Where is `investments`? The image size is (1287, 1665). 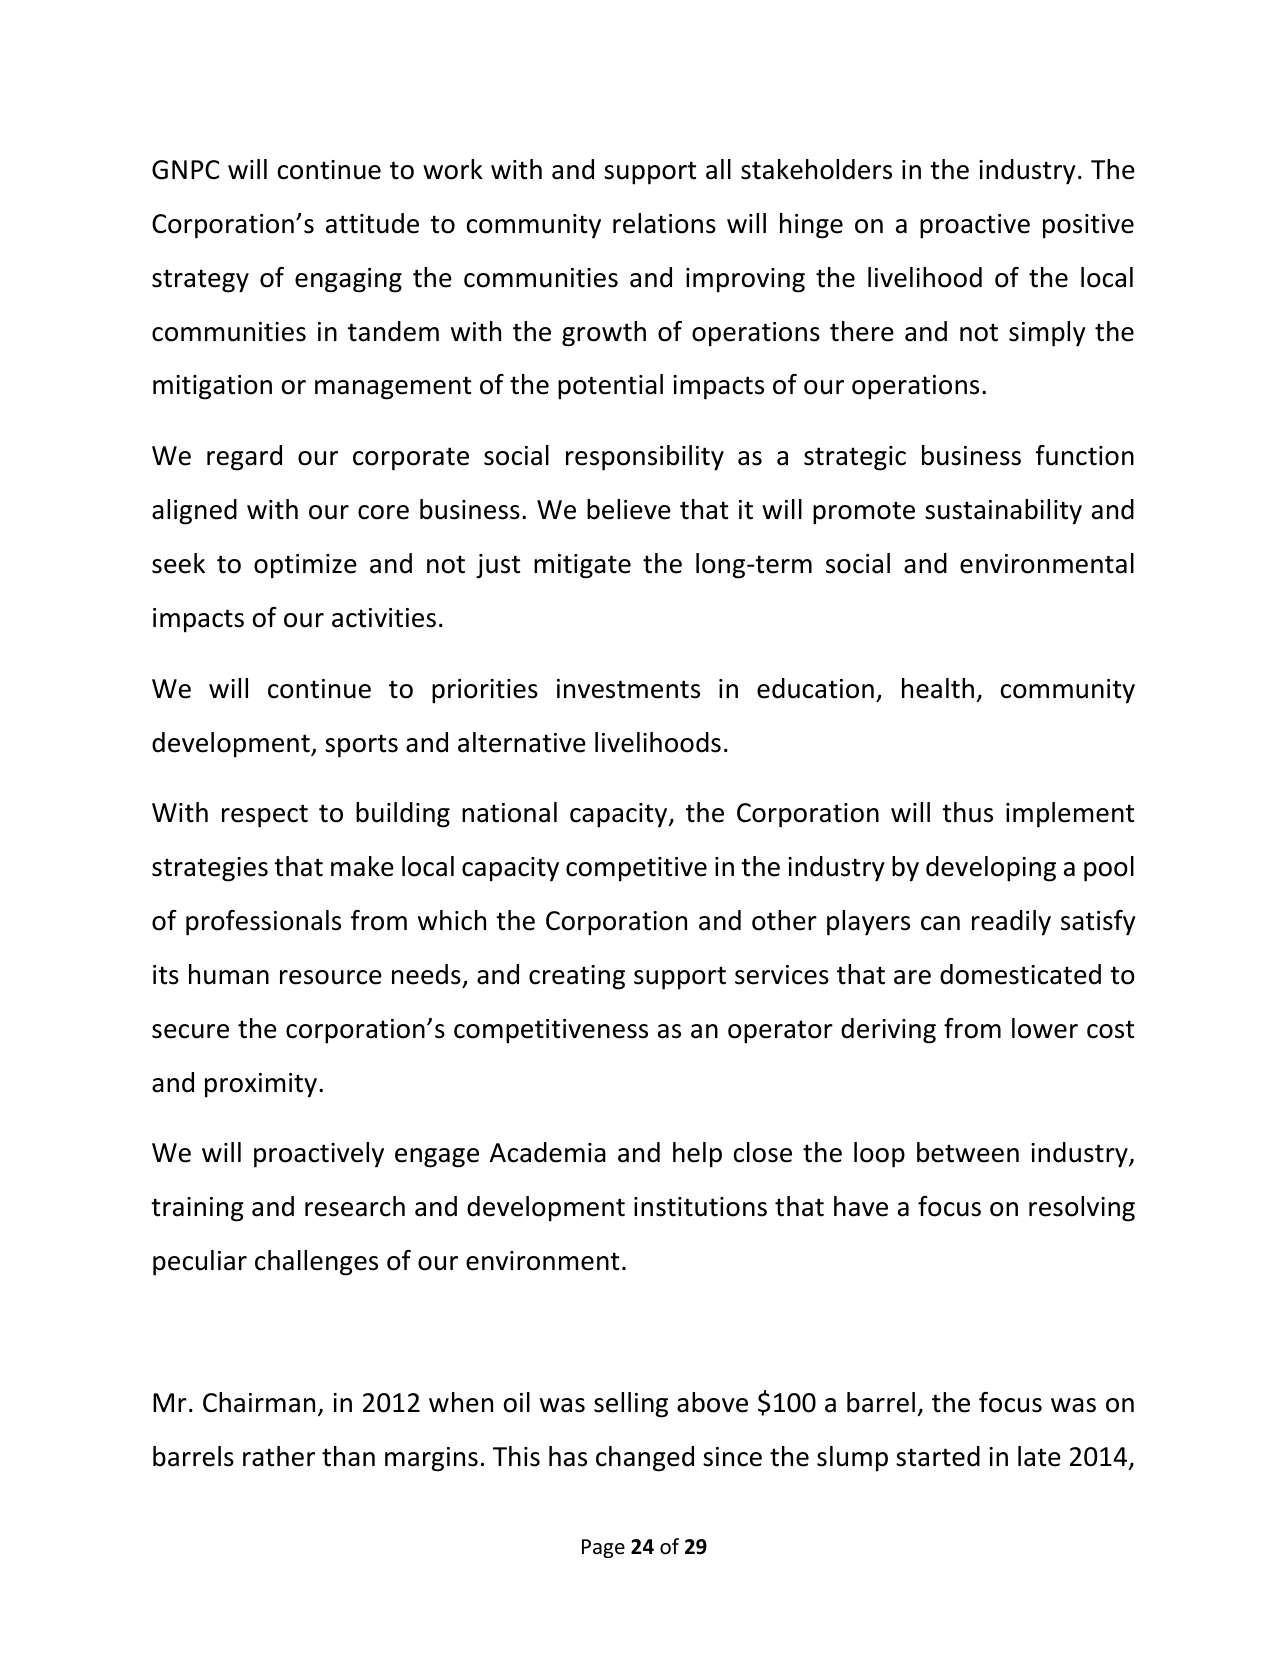
investments is located at coordinates (628, 689).
